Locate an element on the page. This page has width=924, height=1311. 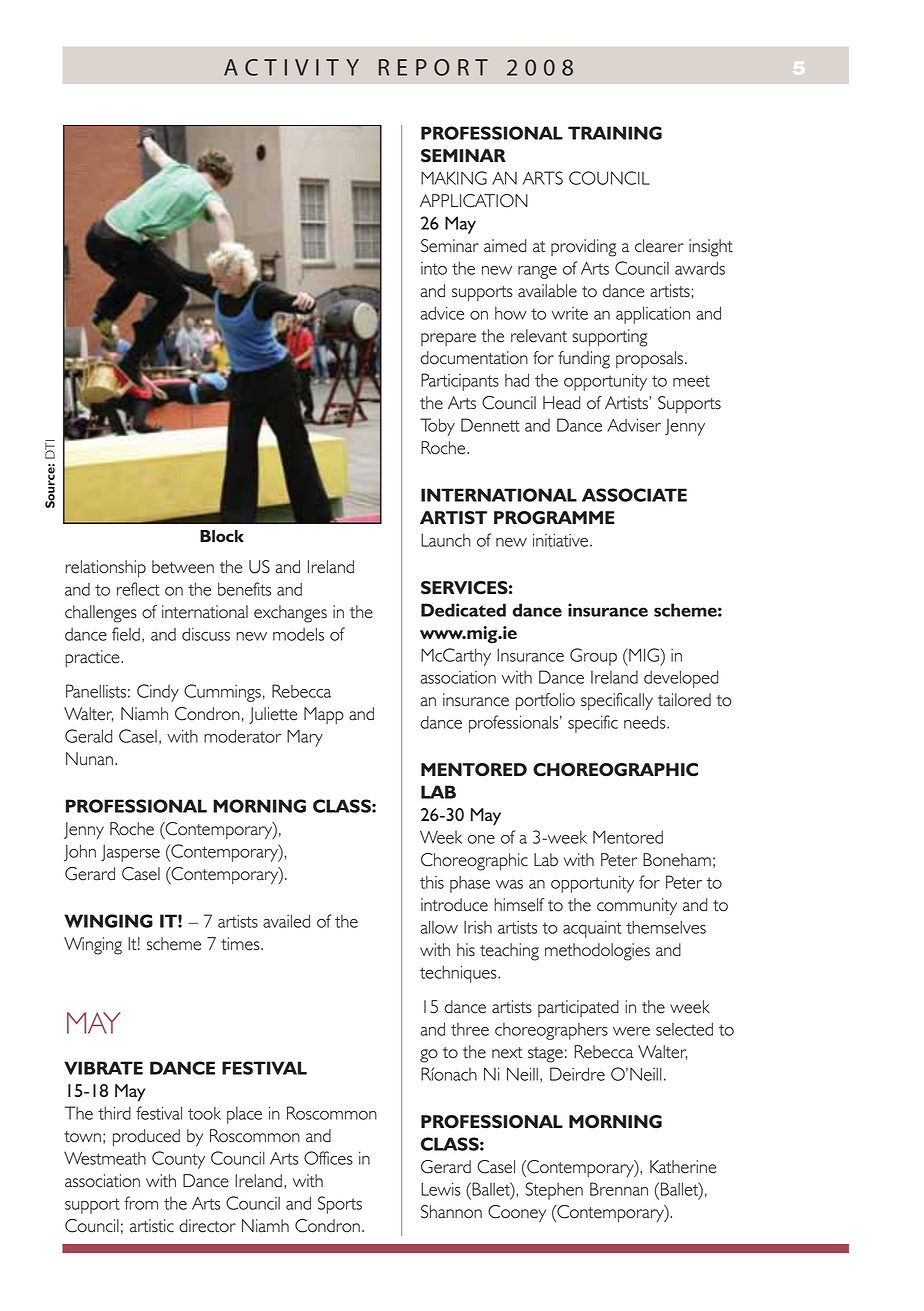
Toby is located at coordinates (437, 427).
